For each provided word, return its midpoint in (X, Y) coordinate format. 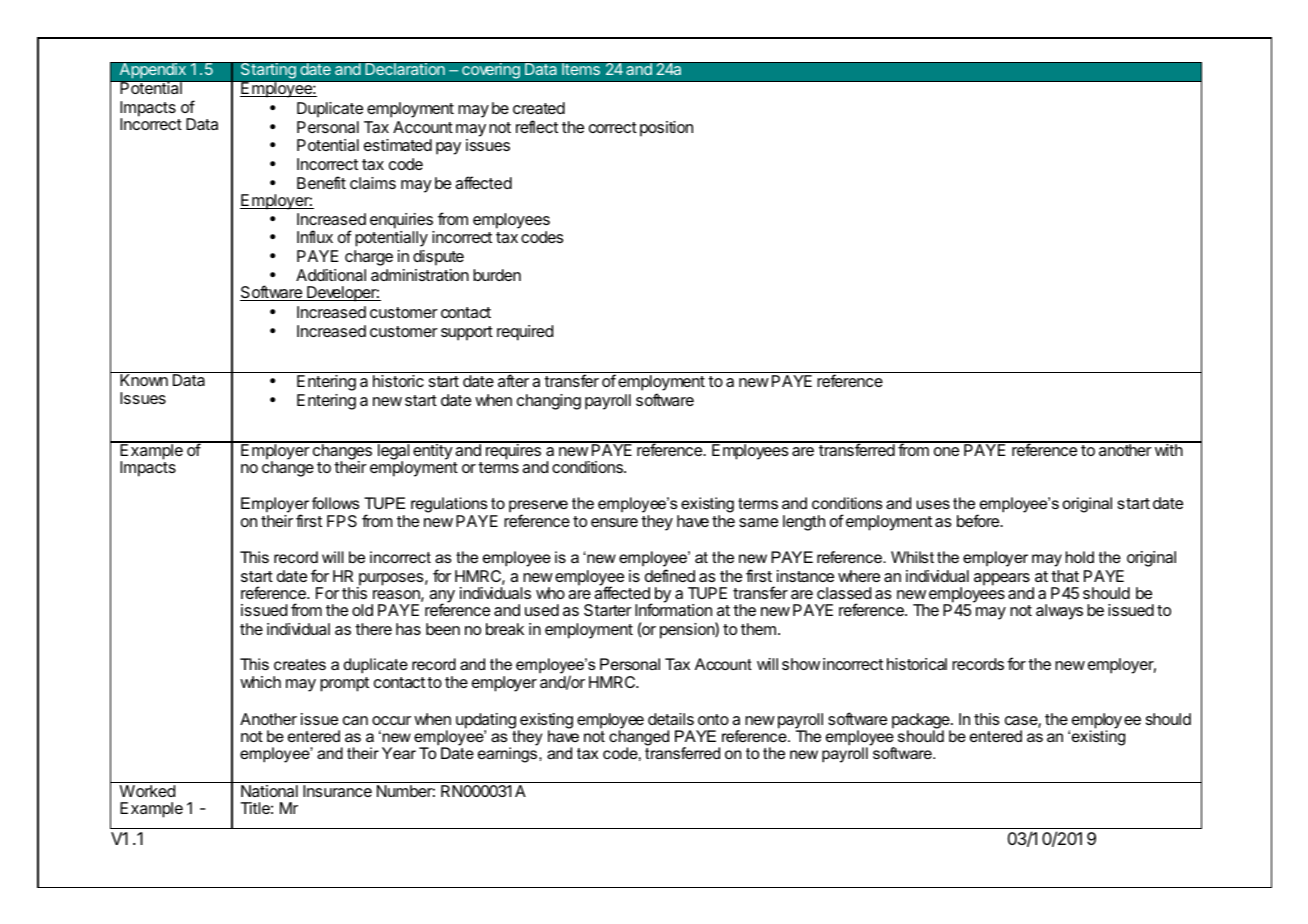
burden (497, 275)
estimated (398, 145)
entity (432, 451)
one (946, 451)
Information (673, 609)
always (1059, 612)
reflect (537, 126)
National (269, 791)
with (1168, 449)
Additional (331, 275)
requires (513, 451)
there (373, 629)
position (666, 129)
